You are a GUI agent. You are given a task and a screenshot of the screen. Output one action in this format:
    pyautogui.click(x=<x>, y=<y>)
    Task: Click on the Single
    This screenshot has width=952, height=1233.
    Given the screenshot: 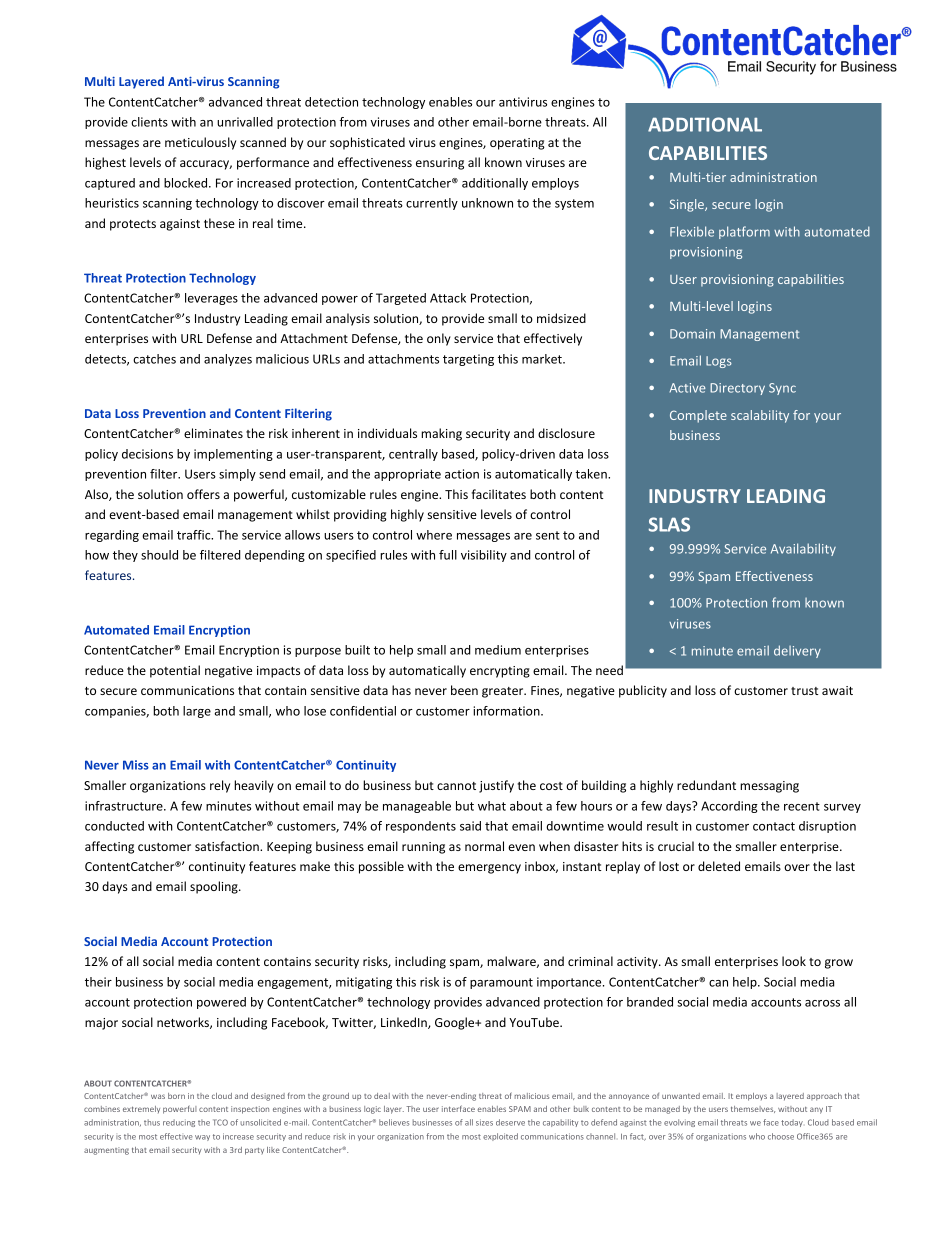 What is the action you would take?
    pyautogui.click(x=688, y=205)
